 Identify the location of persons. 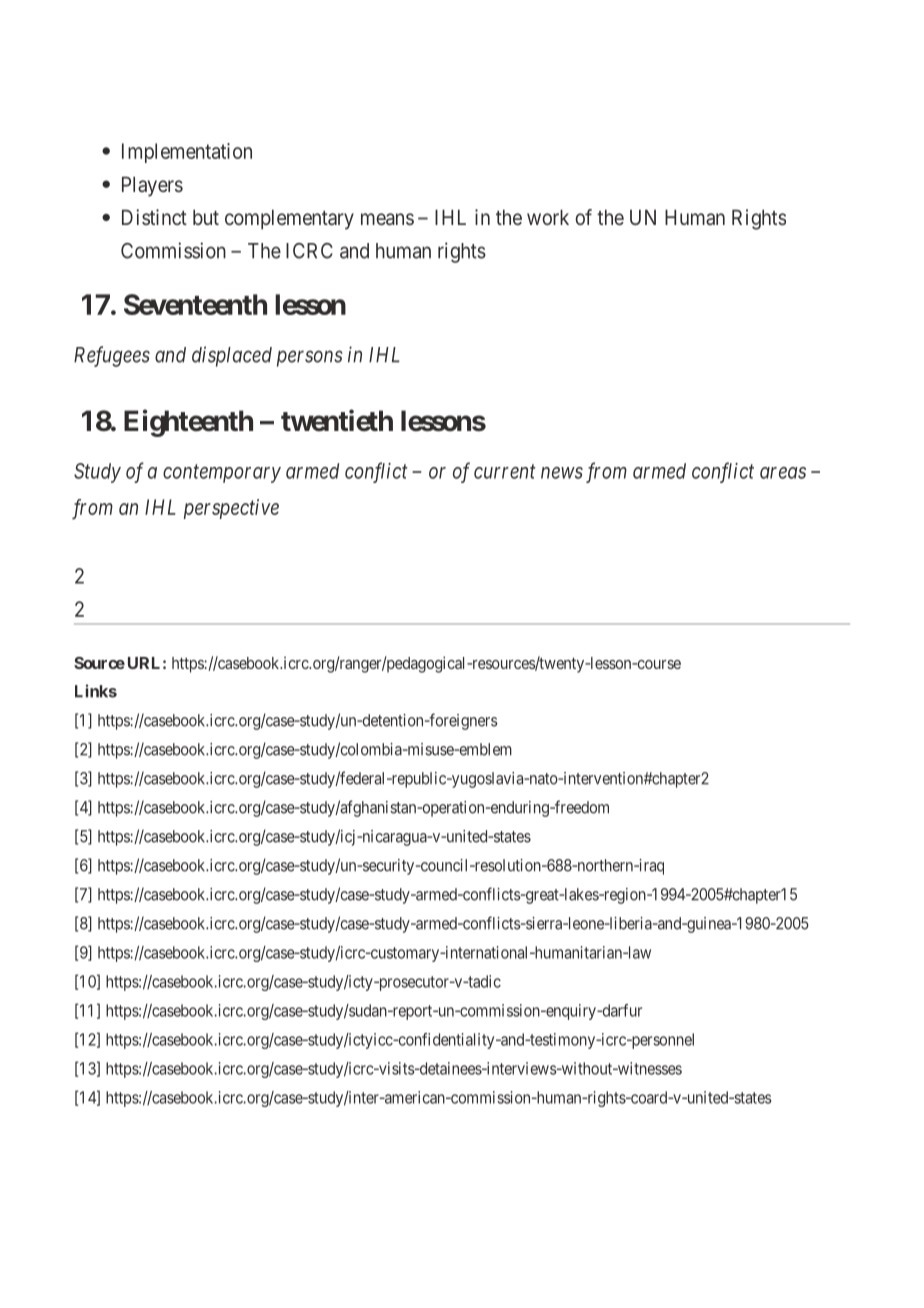
(309, 358).
